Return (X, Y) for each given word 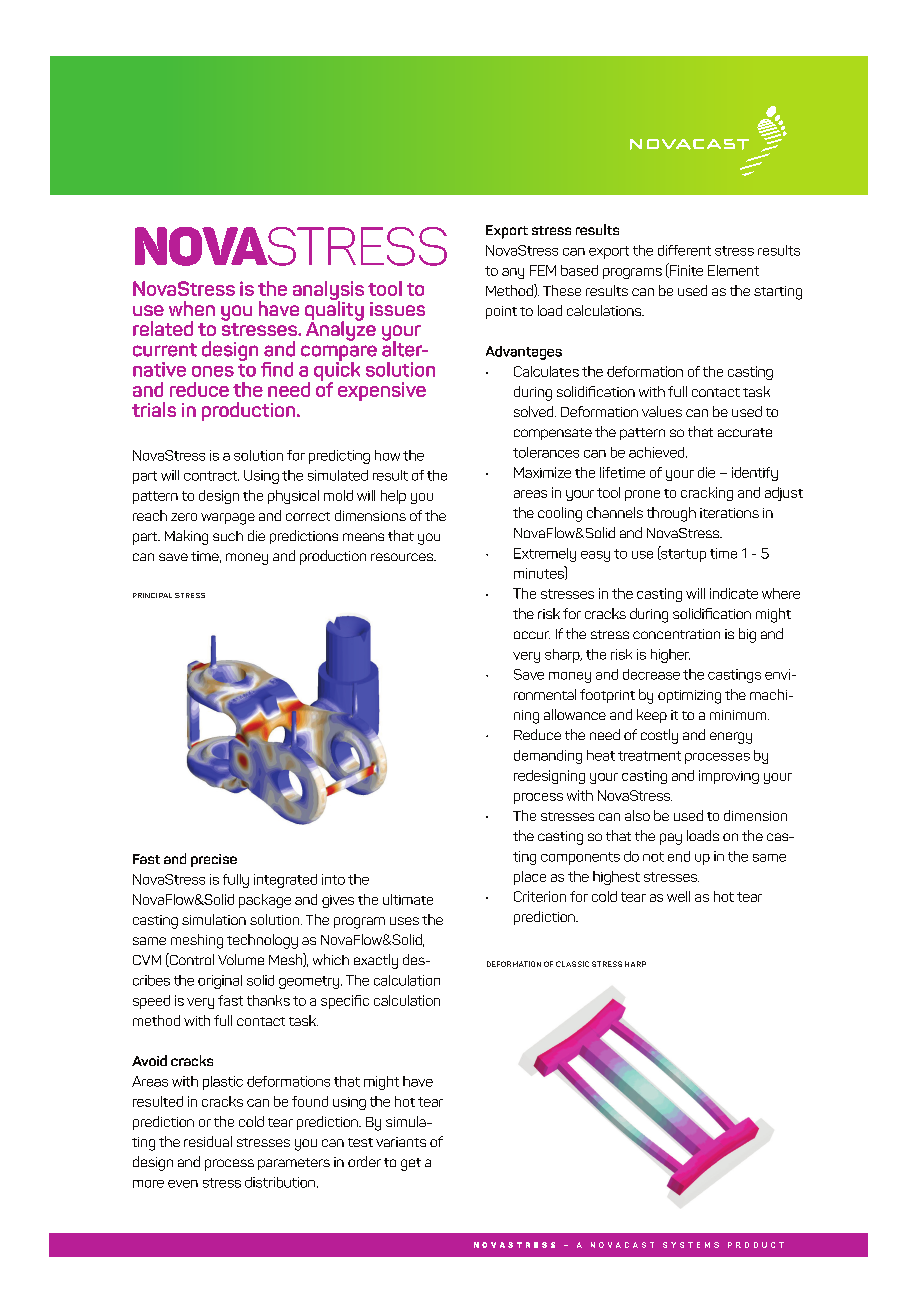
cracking (707, 494)
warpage (228, 519)
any (513, 273)
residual (208, 1141)
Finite (685, 270)
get (411, 1164)
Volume (241, 959)
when (192, 308)
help (393, 497)
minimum (739, 715)
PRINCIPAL (152, 595)
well (678, 896)
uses (404, 921)
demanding (548, 757)
